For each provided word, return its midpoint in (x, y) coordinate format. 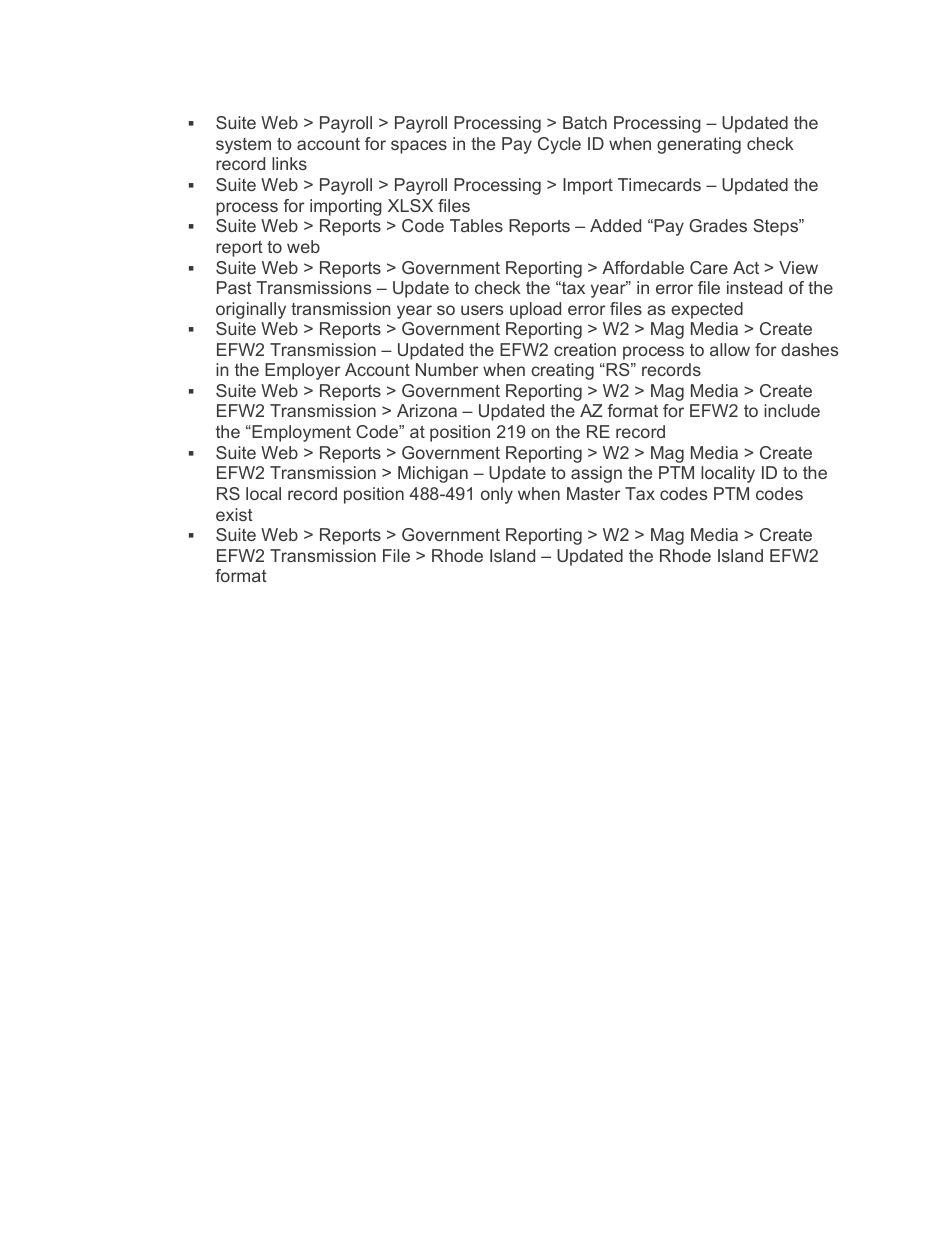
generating (699, 145)
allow (730, 349)
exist (234, 514)
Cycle (559, 145)
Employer (303, 371)
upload (535, 310)
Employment (300, 433)
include (792, 410)
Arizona (427, 410)
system (243, 146)
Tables (476, 225)
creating (562, 371)
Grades (718, 225)
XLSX (410, 205)
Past (234, 287)
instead (754, 287)
